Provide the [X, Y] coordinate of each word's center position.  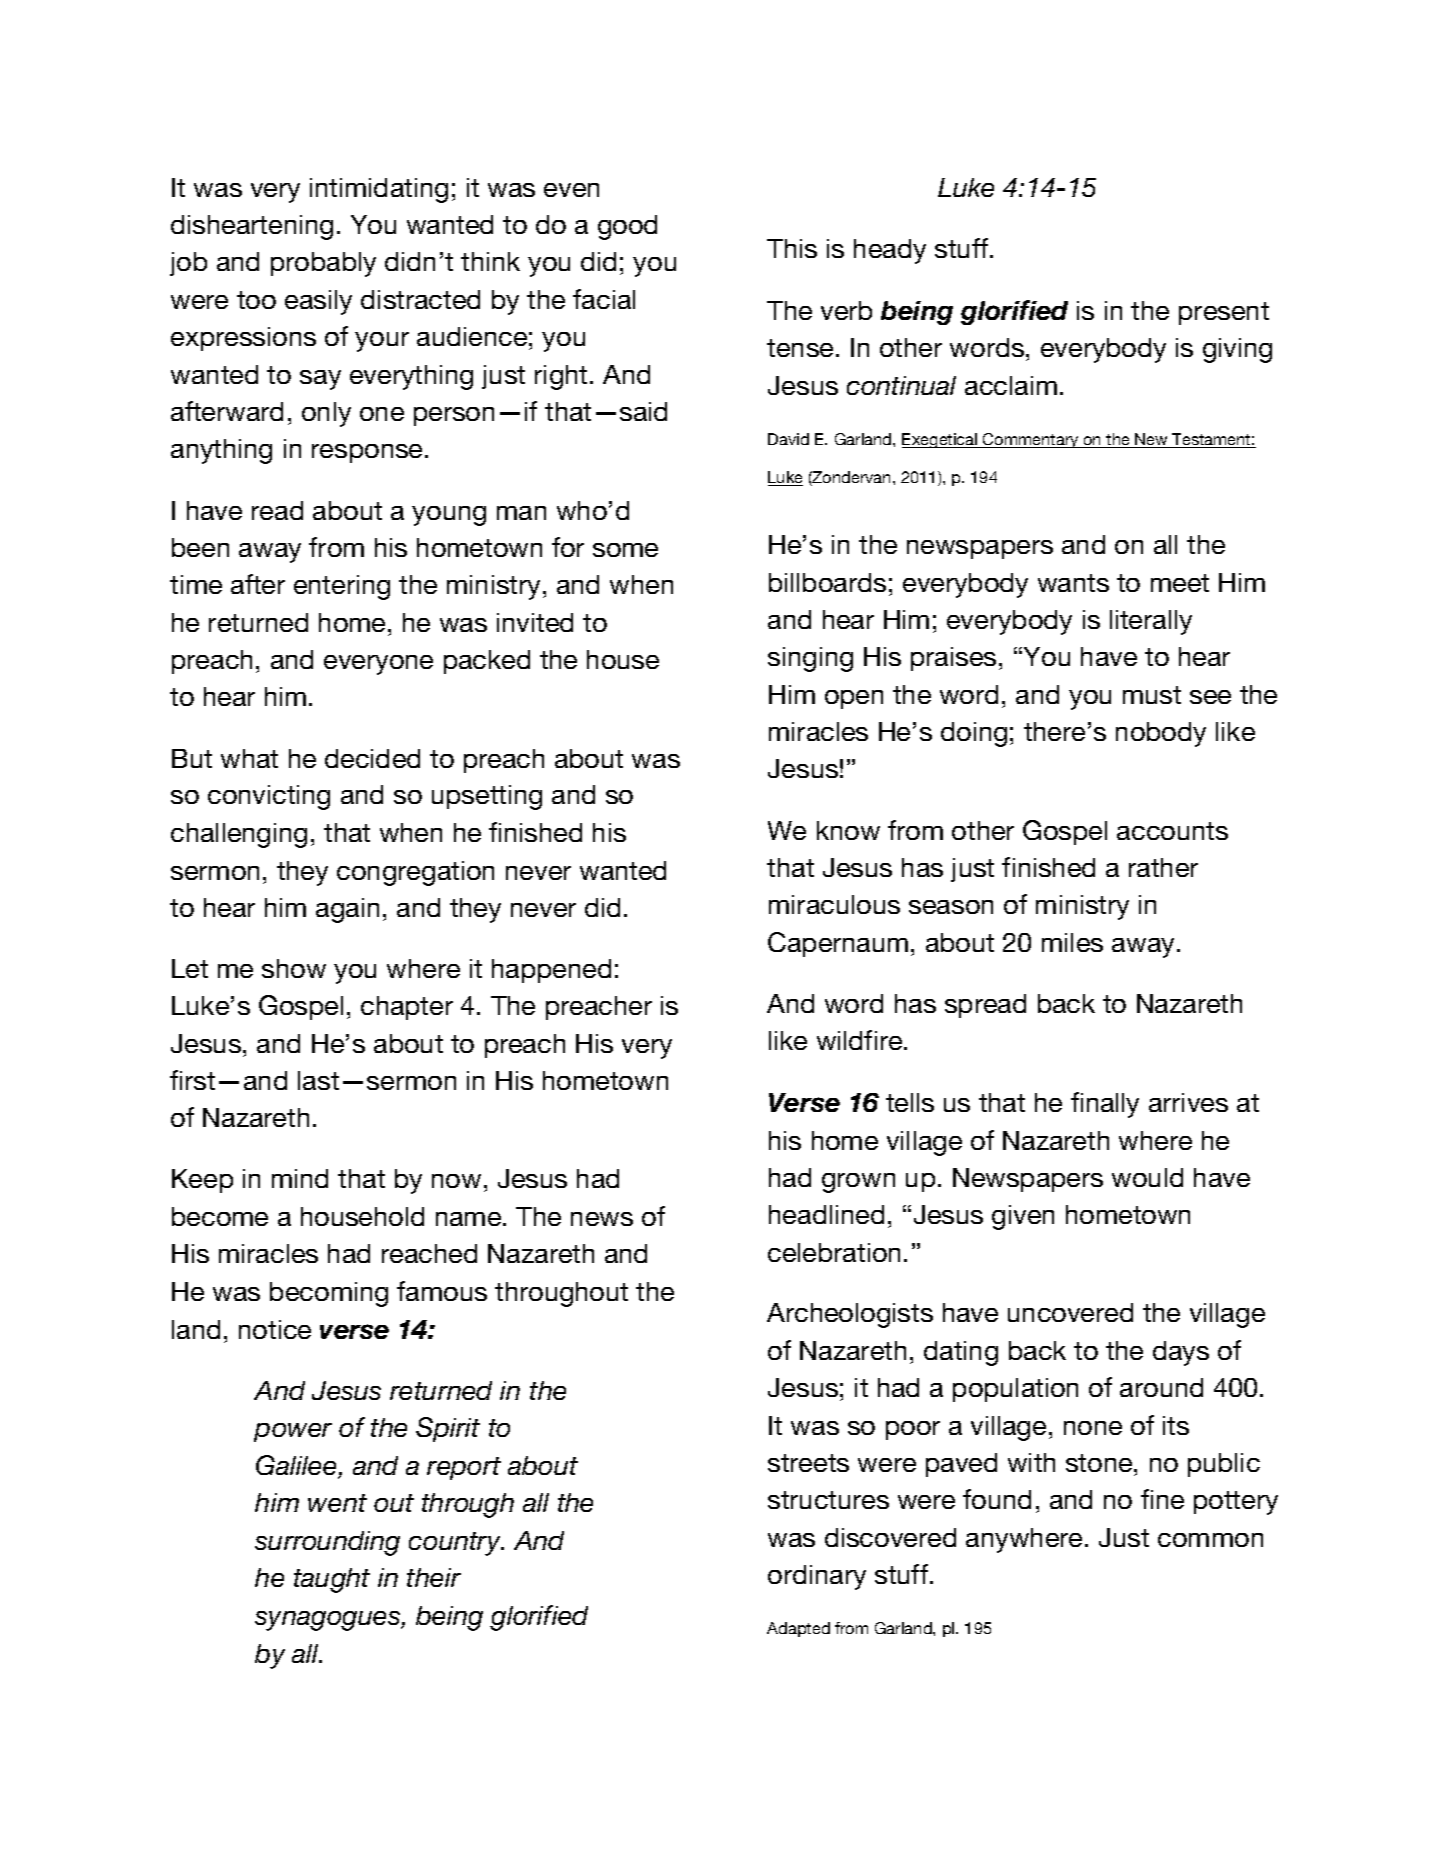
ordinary [817, 1577]
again [347, 910]
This [792, 248]
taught [332, 1580]
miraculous [834, 904]
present [1224, 313]
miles [1072, 942]
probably [323, 264]
